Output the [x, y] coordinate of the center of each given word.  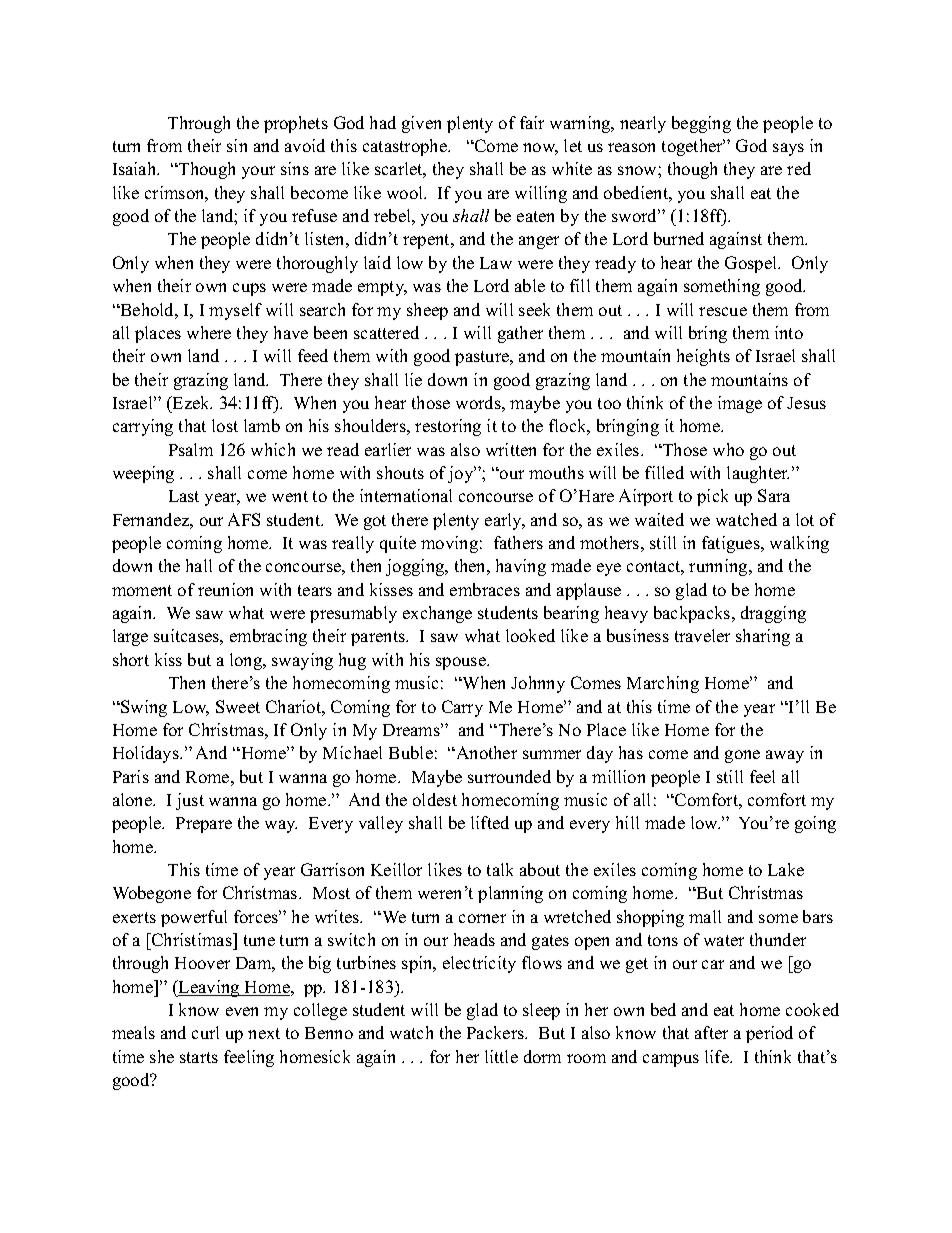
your [258, 172]
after [711, 1032]
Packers [496, 1032]
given [421, 124]
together [693, 147]
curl [205, 1032]
